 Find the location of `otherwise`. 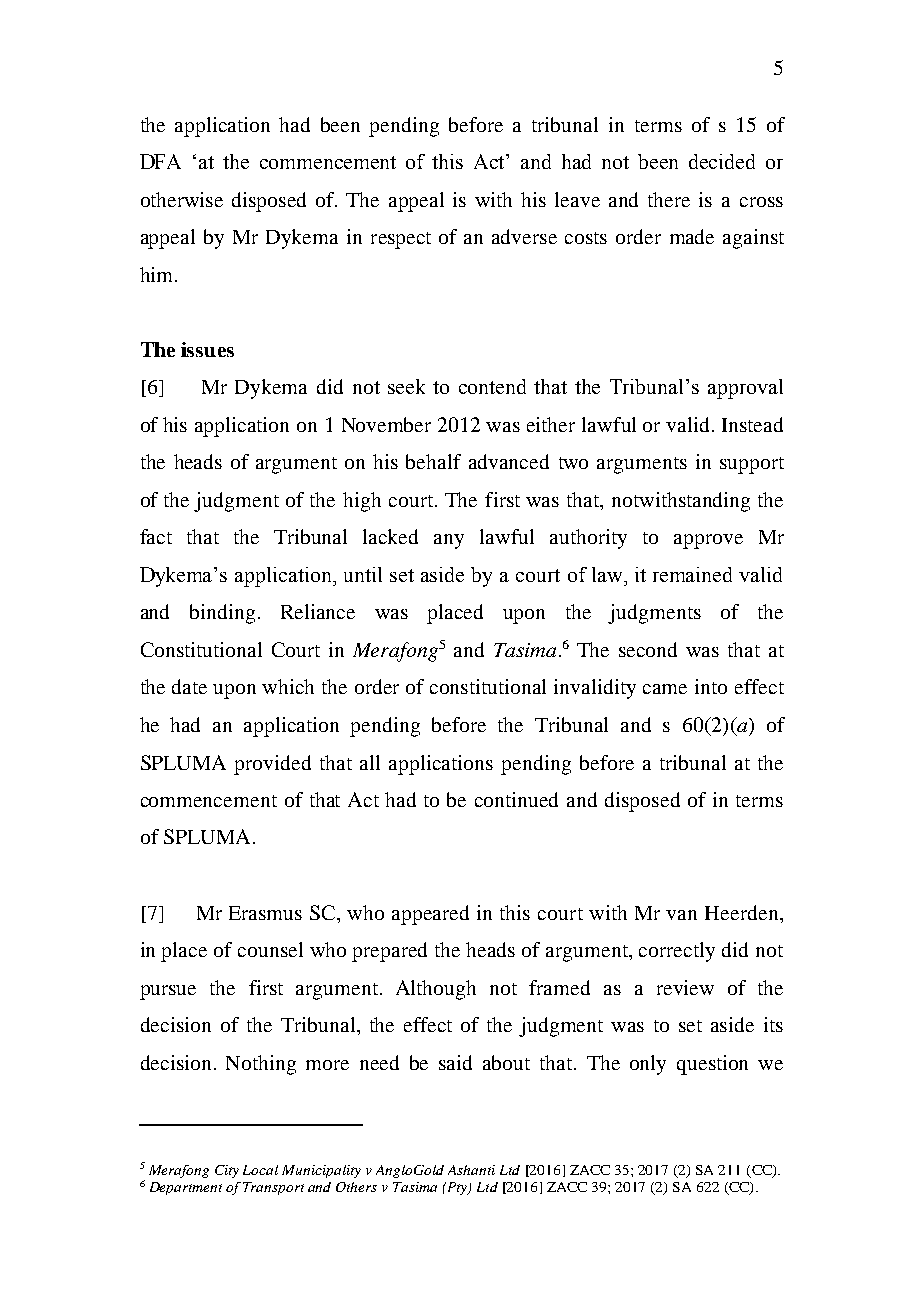

otherwise is located at coordinates (182, 199).
